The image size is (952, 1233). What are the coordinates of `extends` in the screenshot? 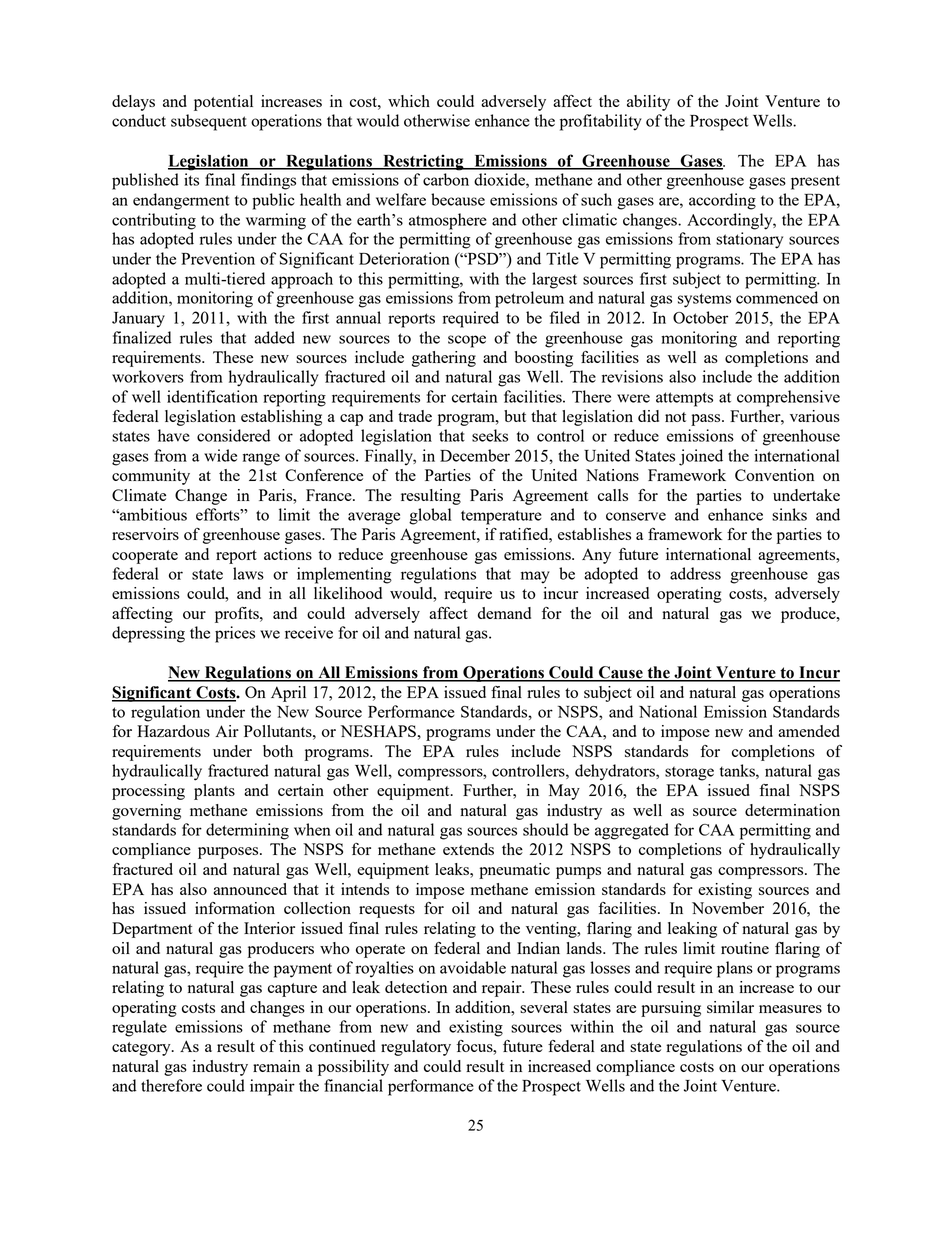 It's located at (468, 849).
